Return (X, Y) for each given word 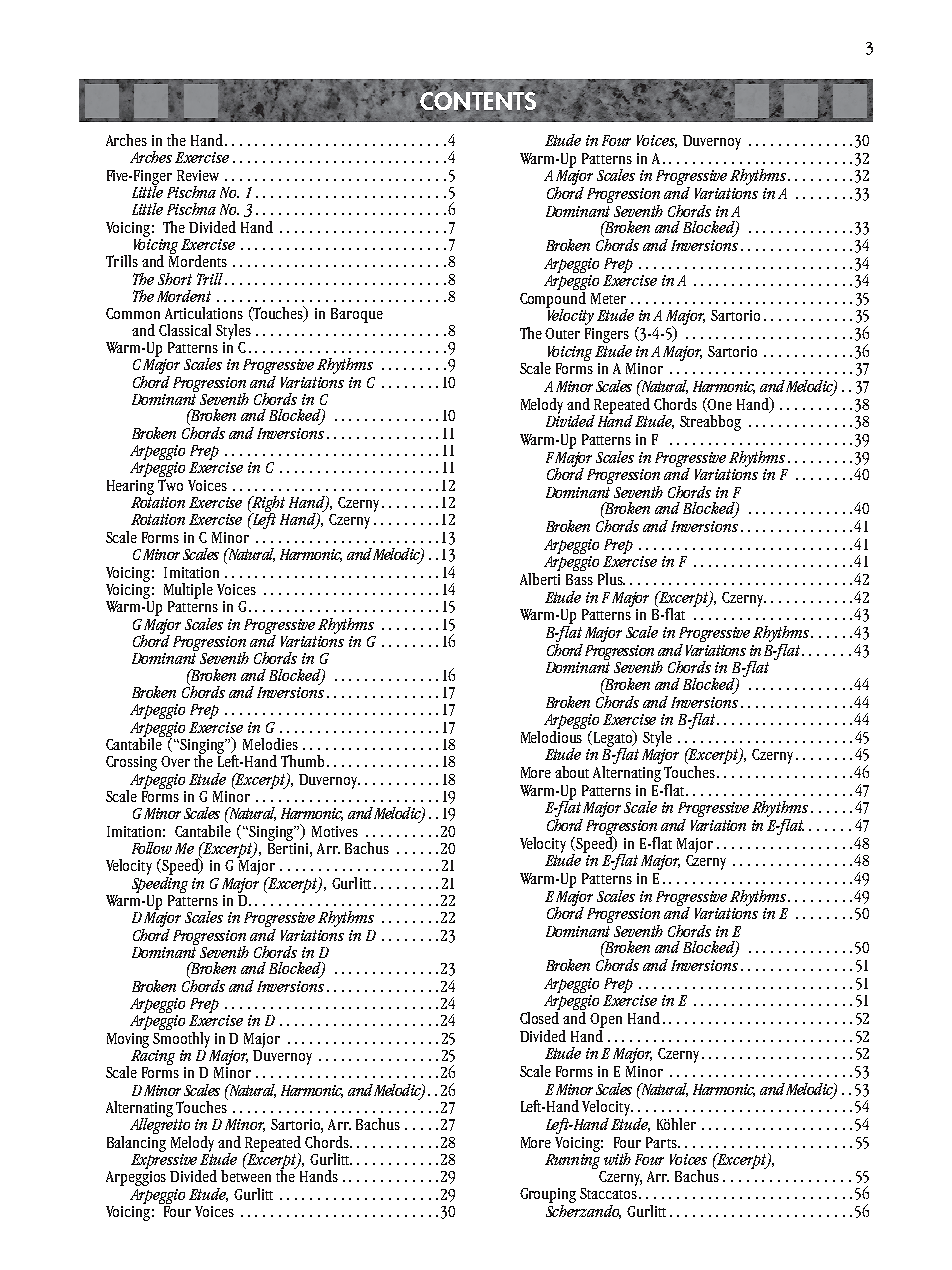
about (572, 772)
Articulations (204, 313)
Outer (562, 333)
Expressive (165, 1161)
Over (175, 761)
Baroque (357, 315)
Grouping (548, 1197)
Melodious (553, 735)
